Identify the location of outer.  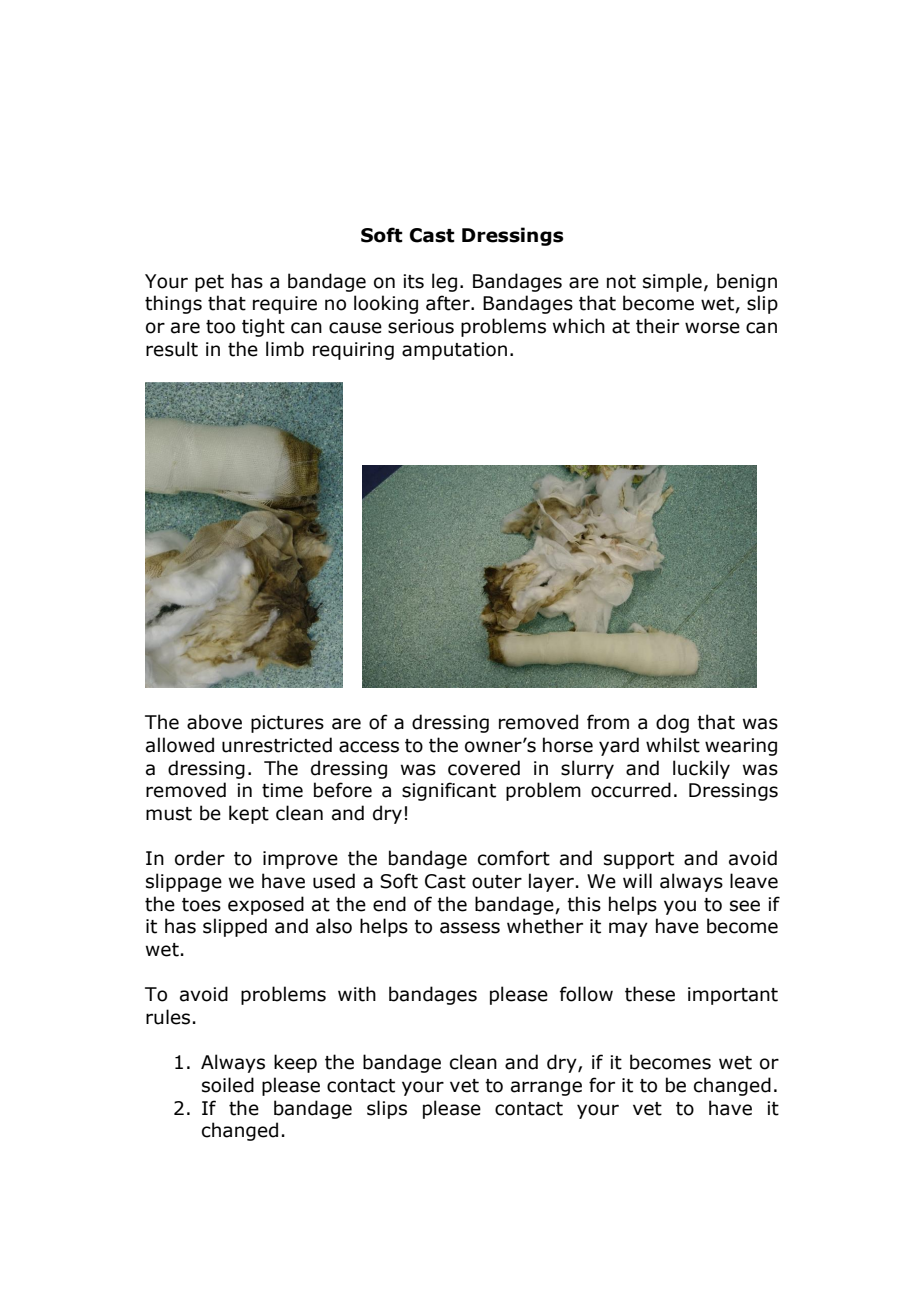
(497, 882).
